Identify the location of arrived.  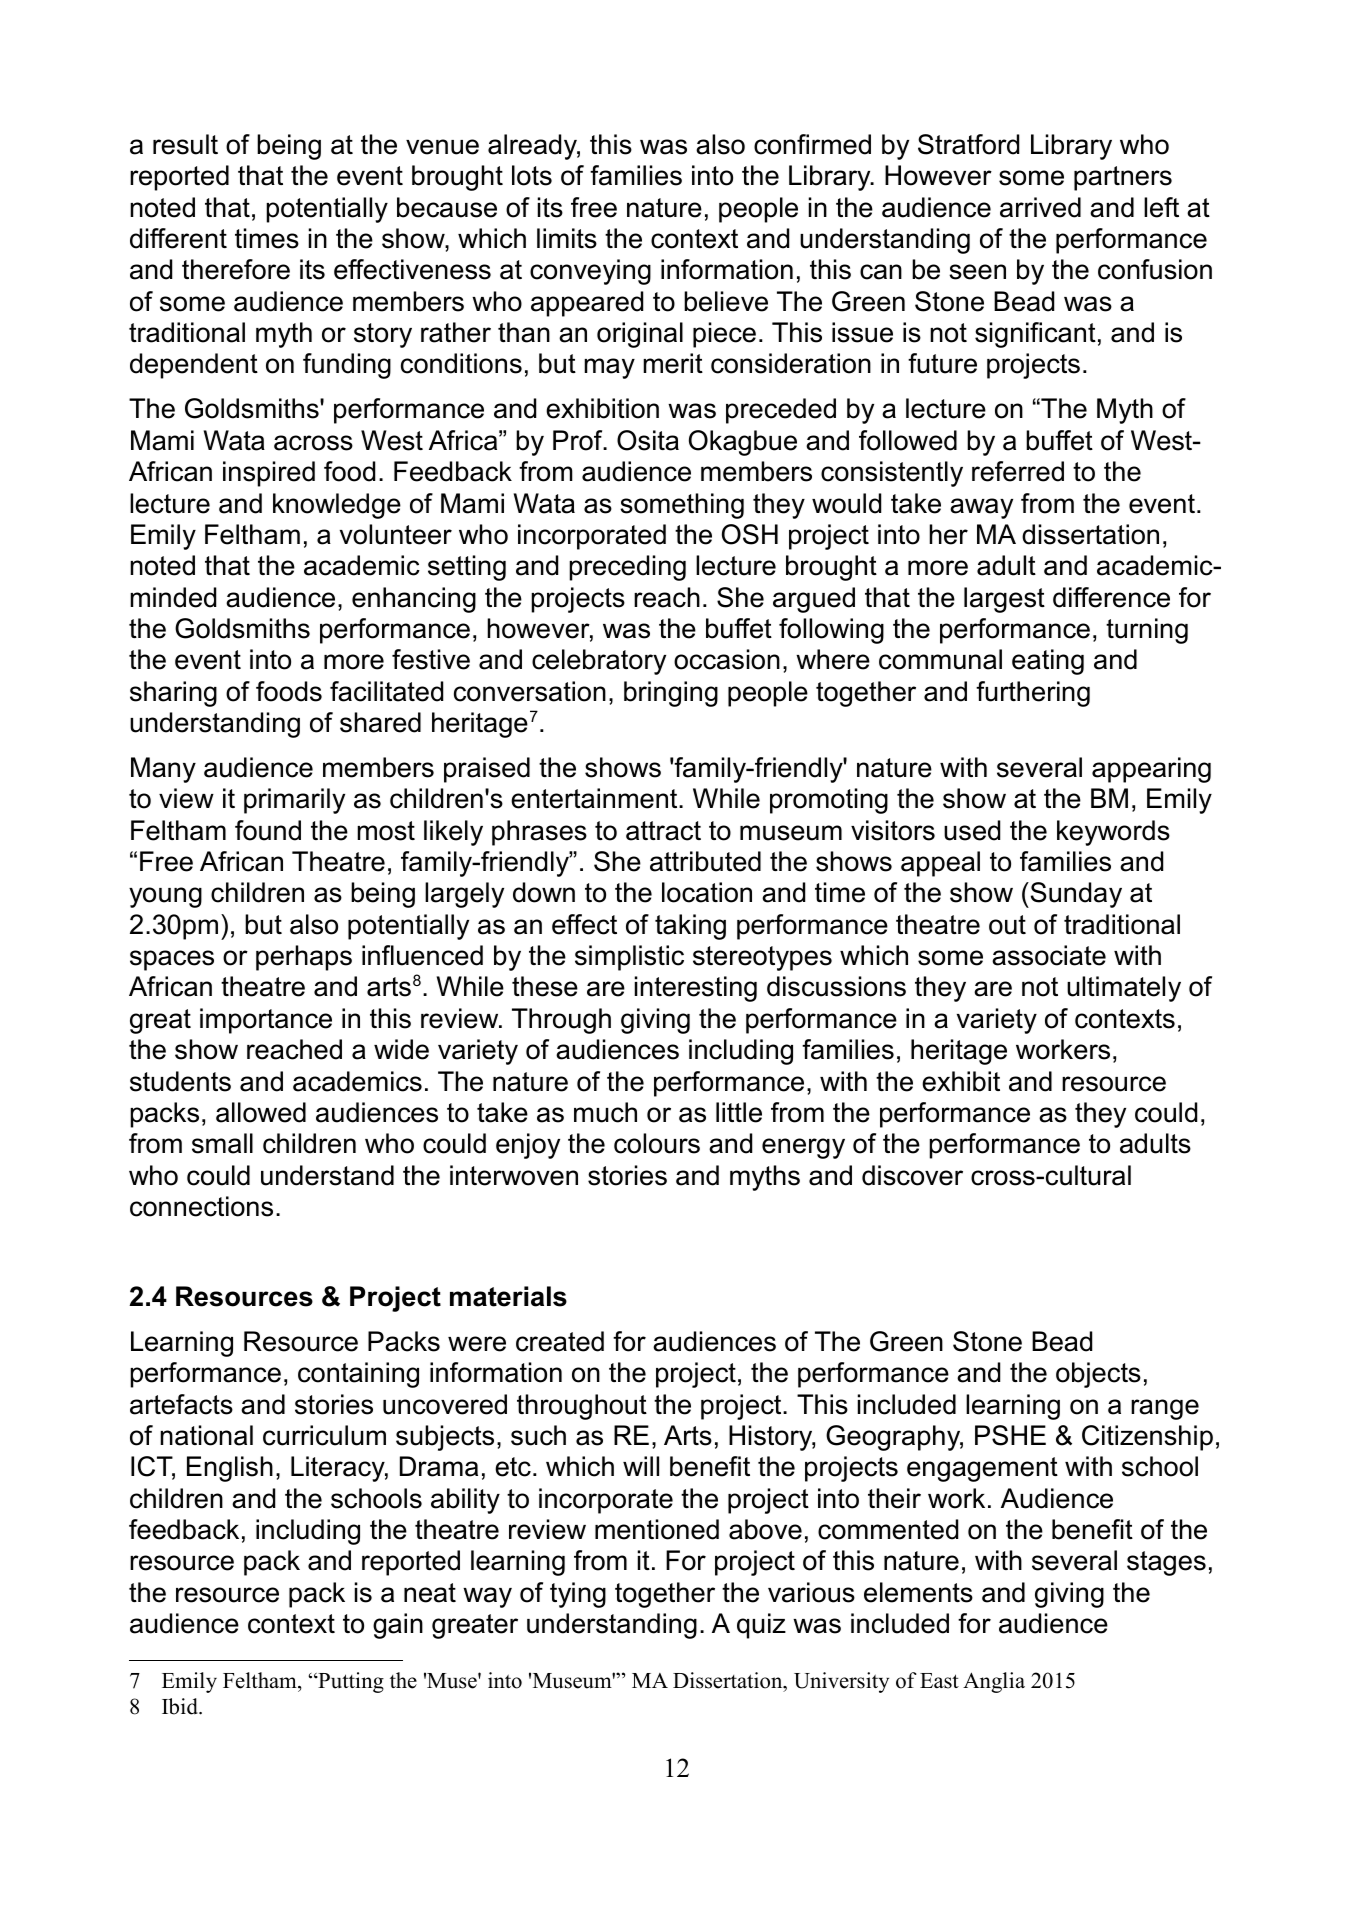
(1040, 207).
